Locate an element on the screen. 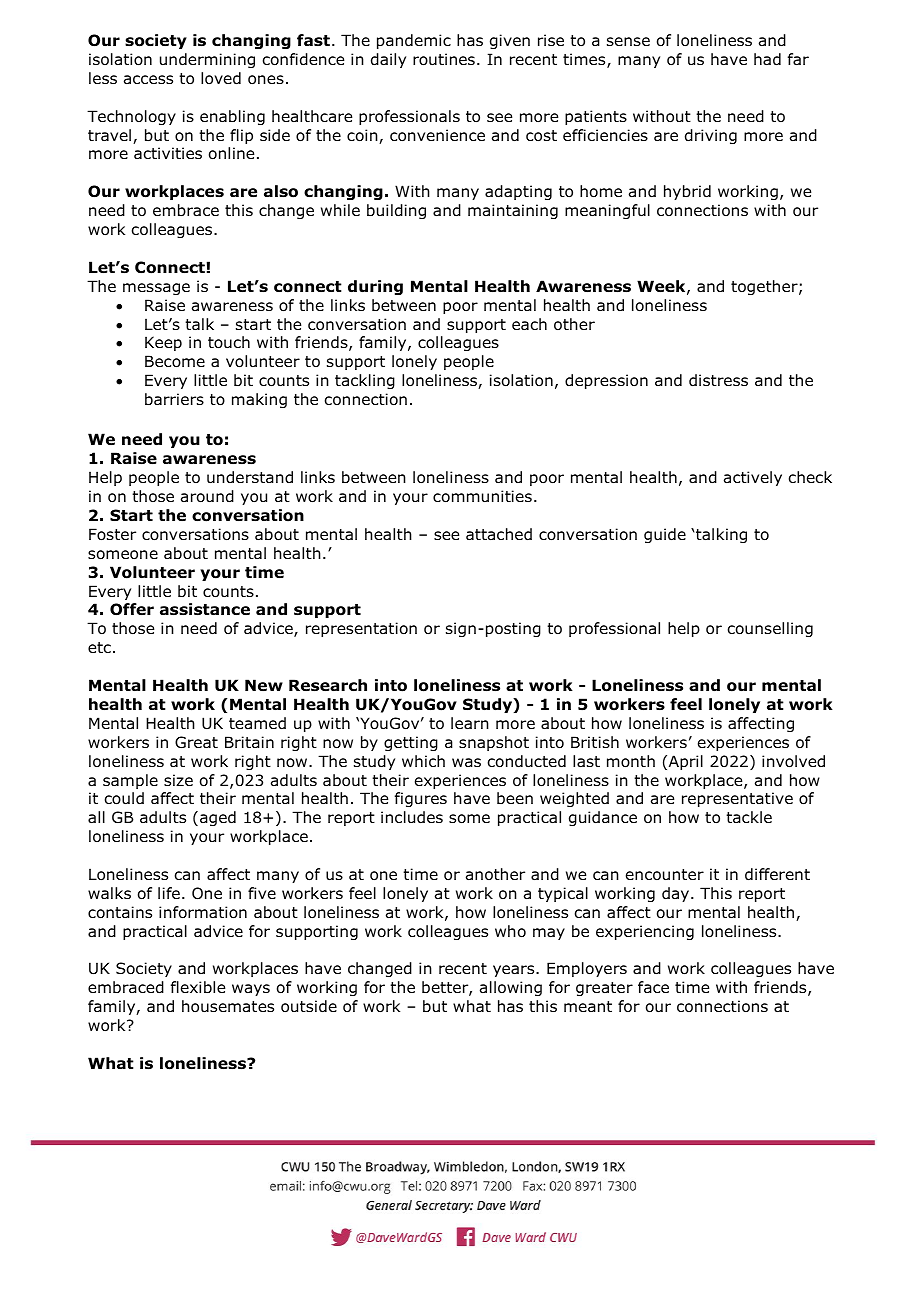 Image resolution: width=924 pixels, height=1309 pixels. Become is located at coordinates (175, 361).
